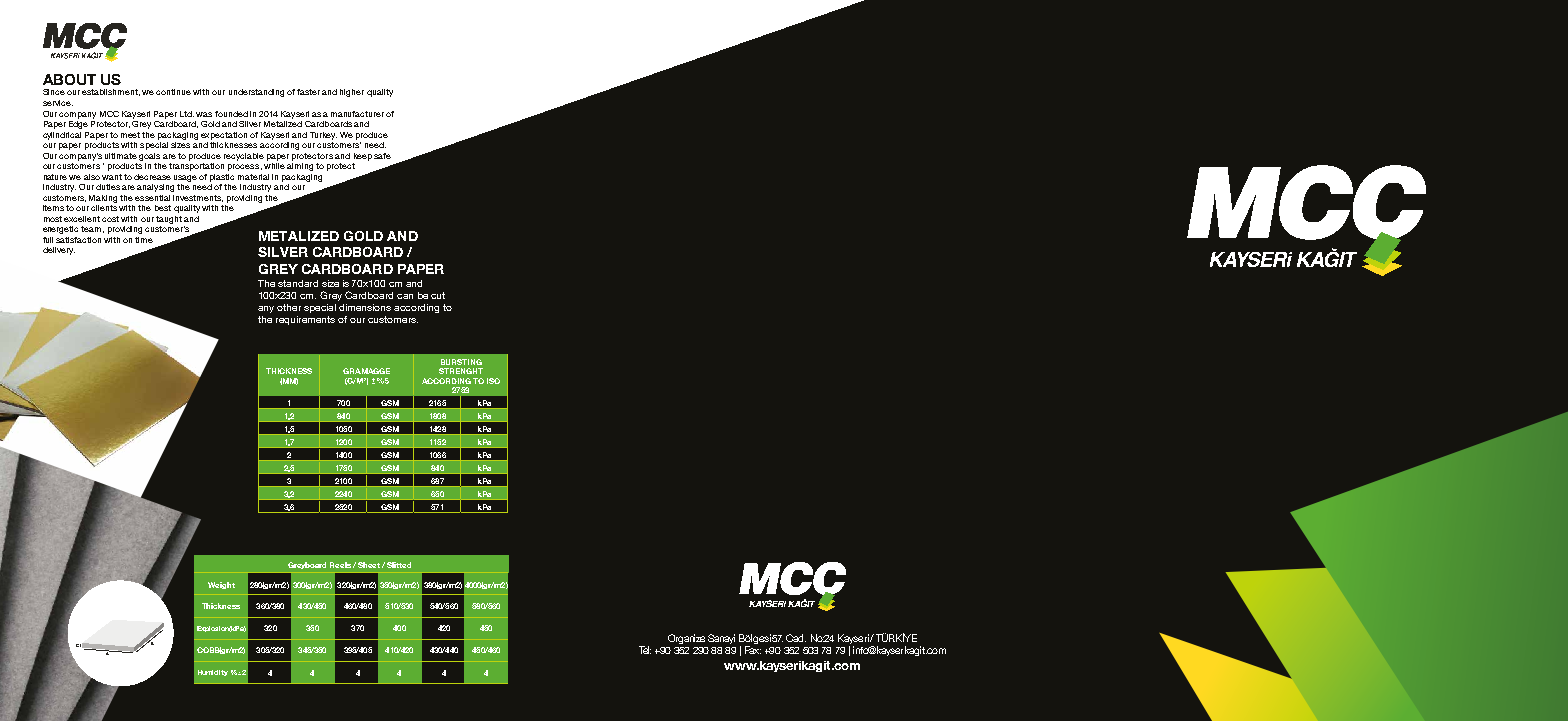  Describe the element at coordinates (357, 114) in the page. I see `manufacturer` at that location.
